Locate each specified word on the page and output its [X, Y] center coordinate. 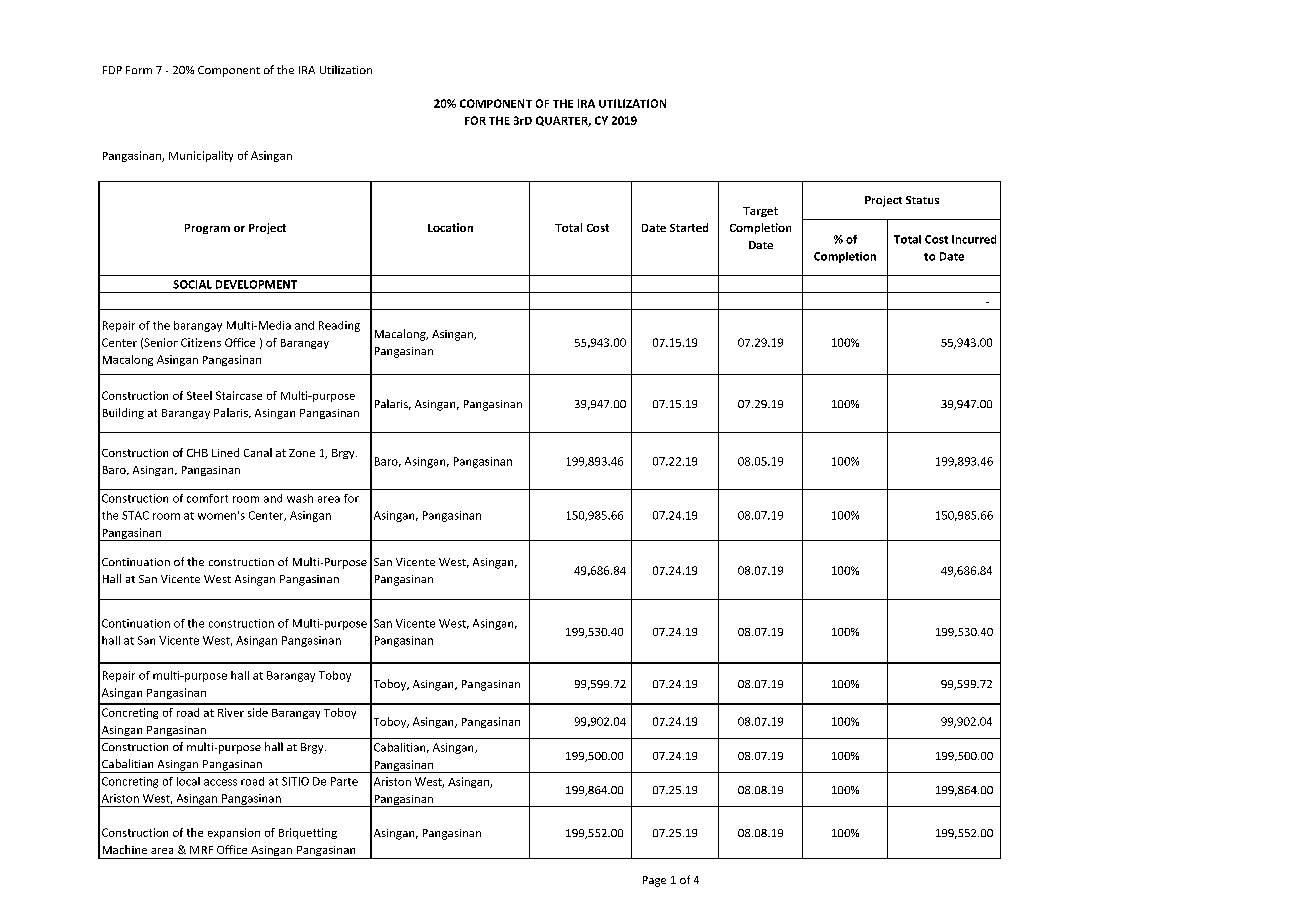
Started [689, 227]
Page [654, 881]
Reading [339, 326]
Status [922, 200]
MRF [201, 850]
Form [139, 70]
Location [450, 227]
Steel [199, 395]
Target [760, 212]
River [231, 712]
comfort [207, 498]
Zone [302, 453]
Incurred [974, 239]
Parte [344, 781]
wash [300, 498]
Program [207, 229]
